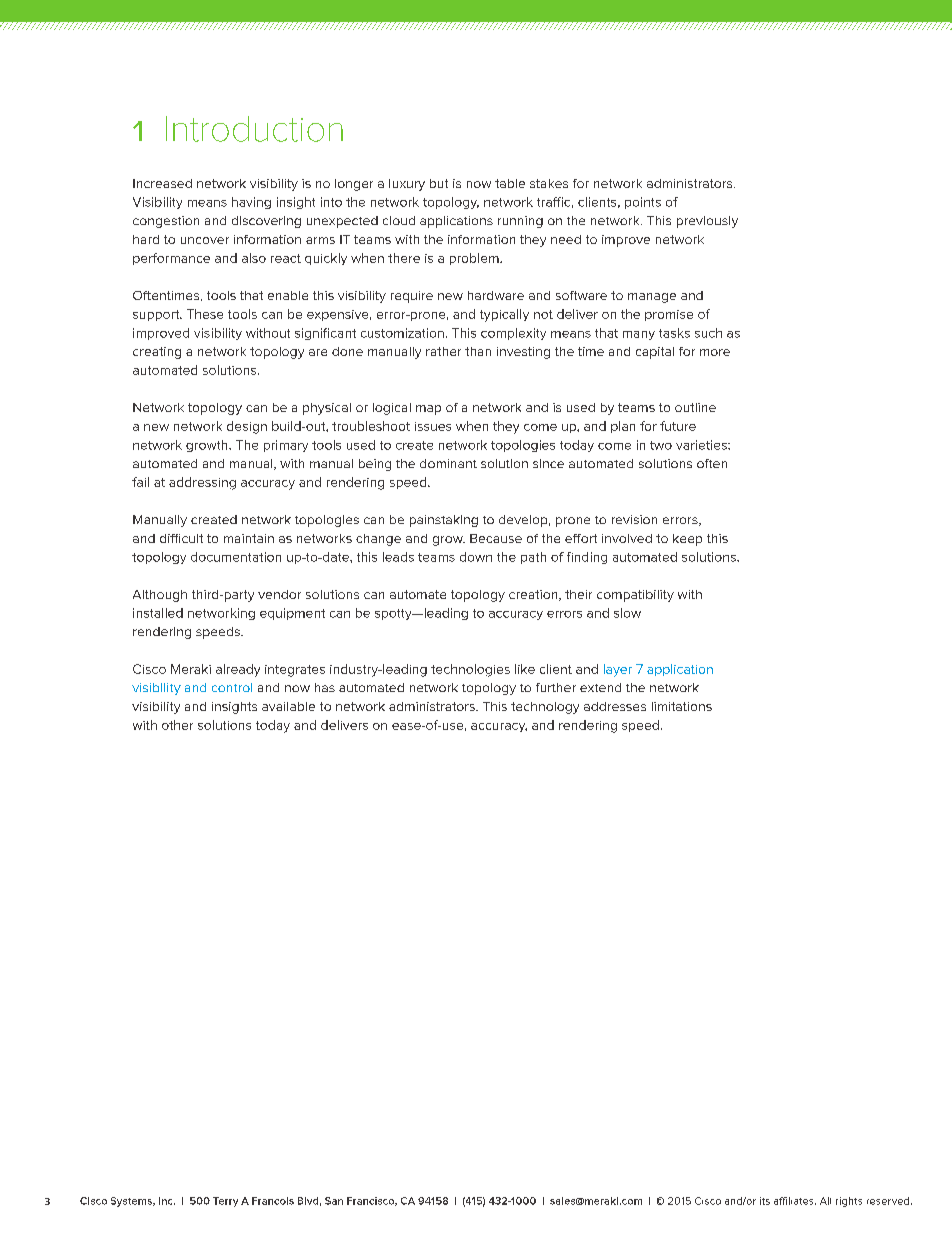 This screenshot has width=952, height=1233. What do you see at coordinates (254, 129) in the screenshot?
I see `Introduction` at bounding box center [254, 129].
